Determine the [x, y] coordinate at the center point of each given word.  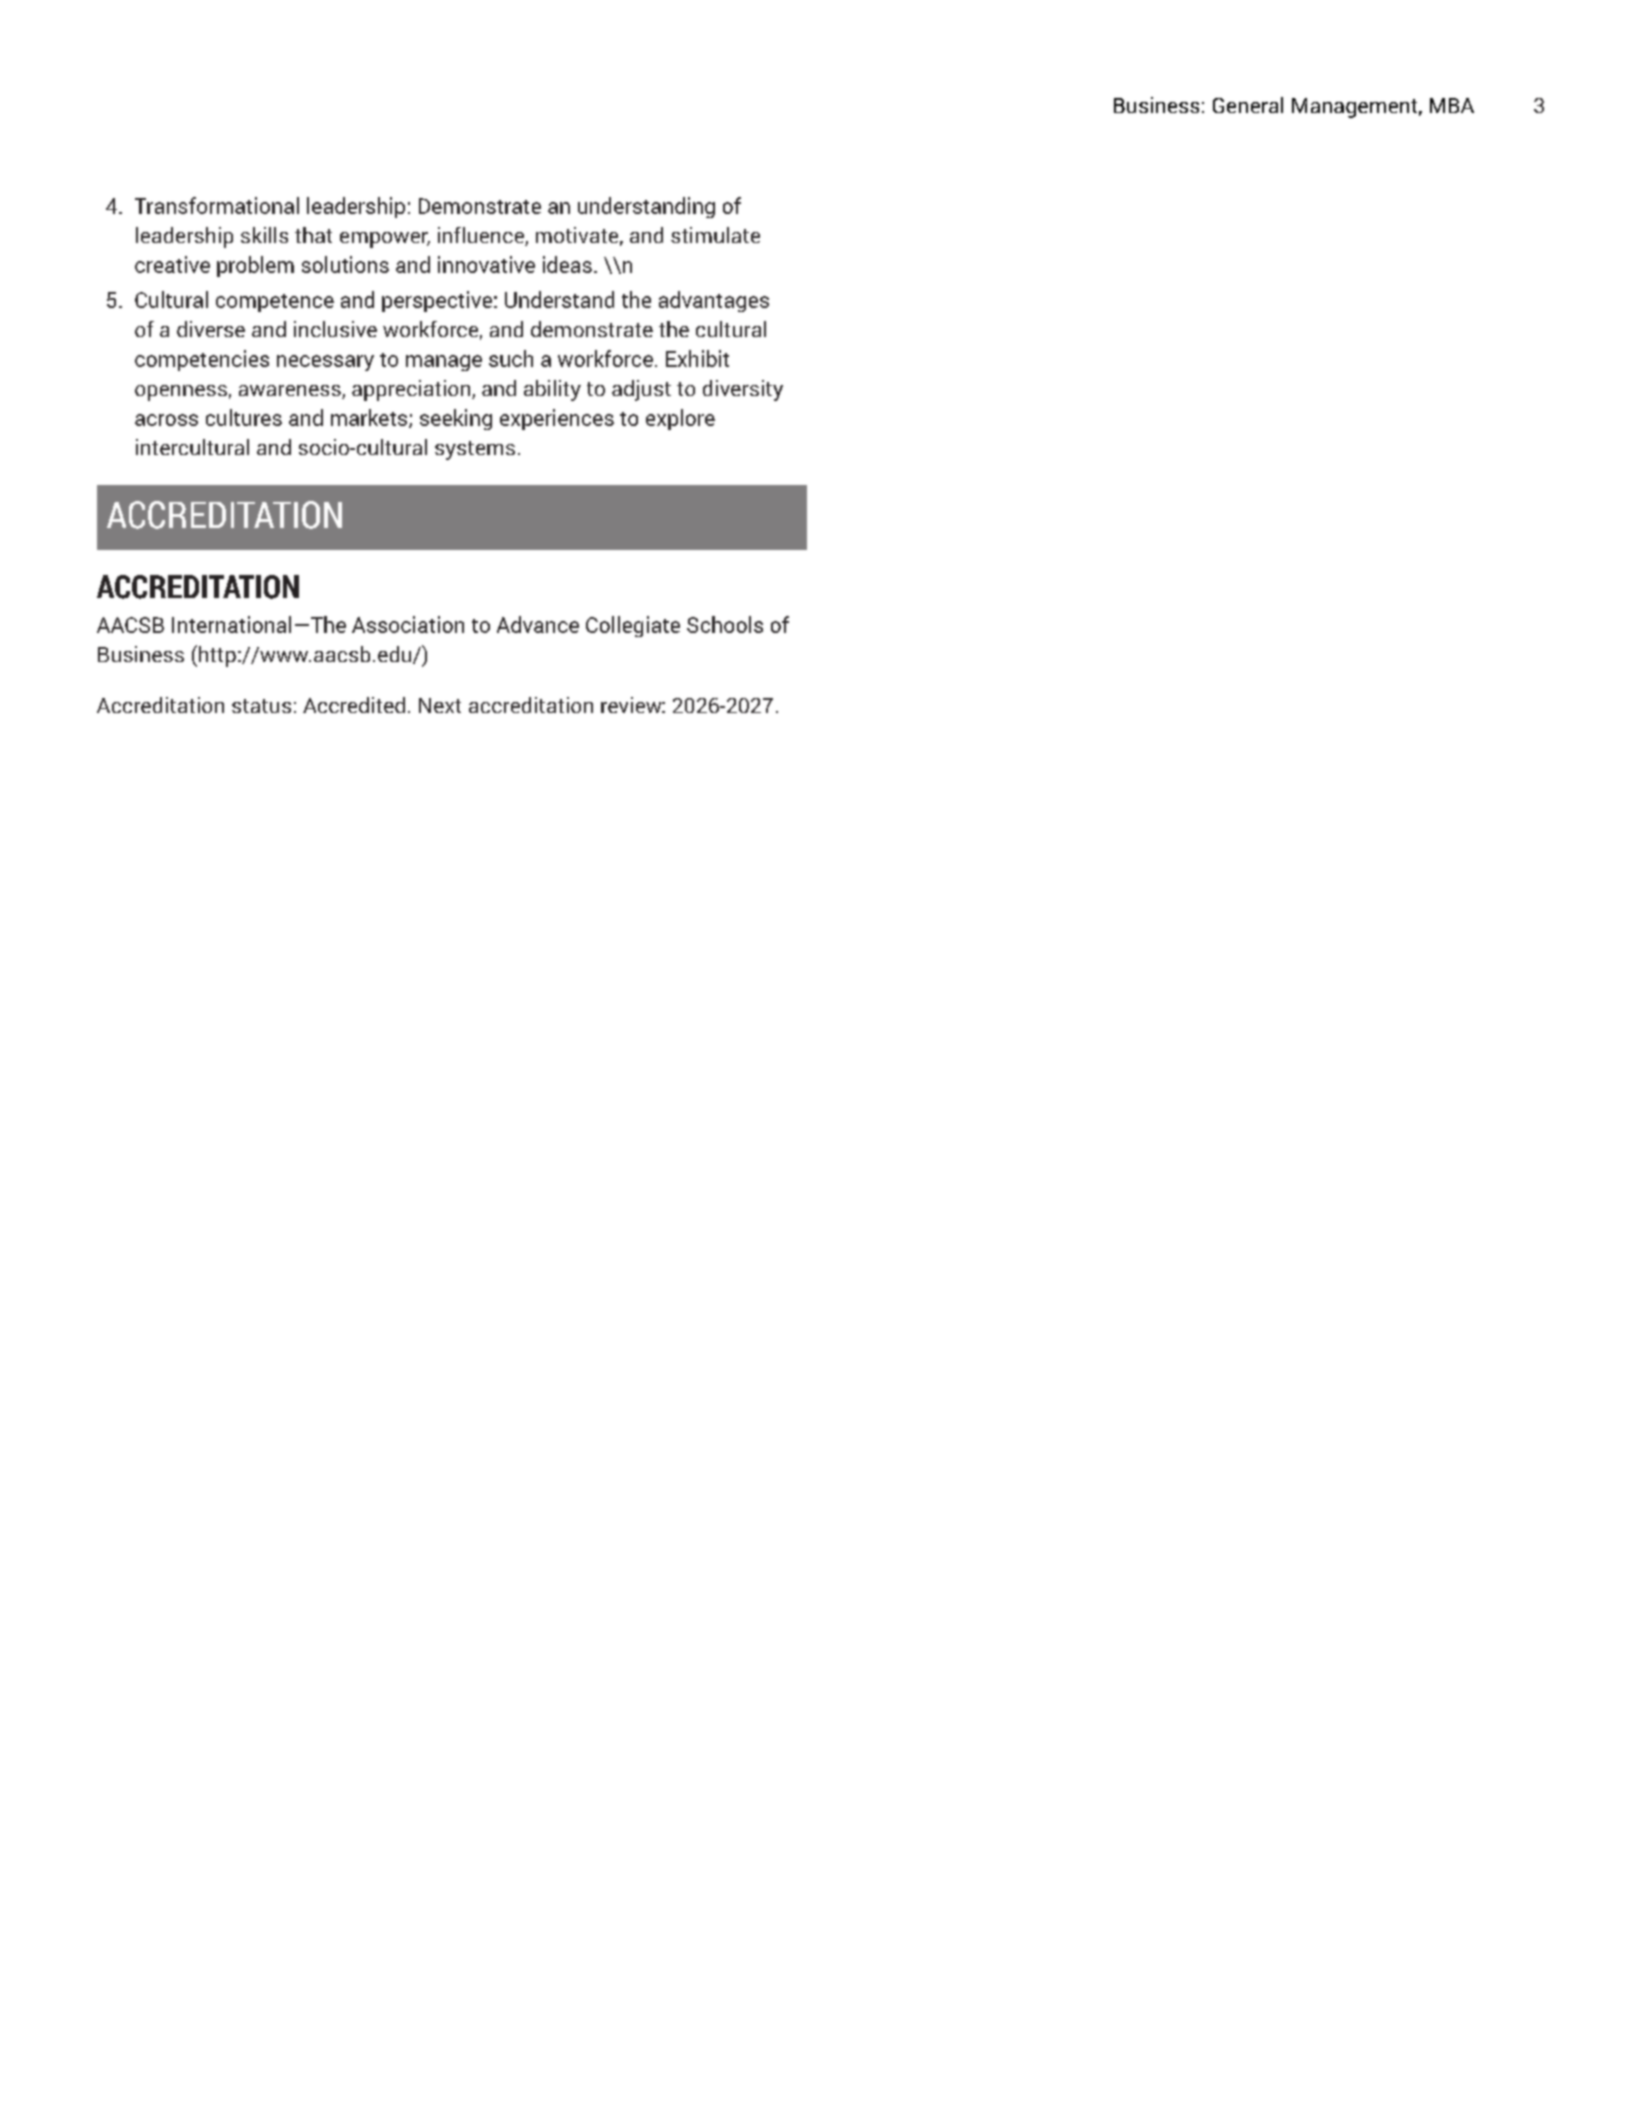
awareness [291, 392]
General [1248, 105]
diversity [743, 390]
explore [680, 419]
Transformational [217, 205]
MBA [1452, 105]
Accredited [354, 705]
